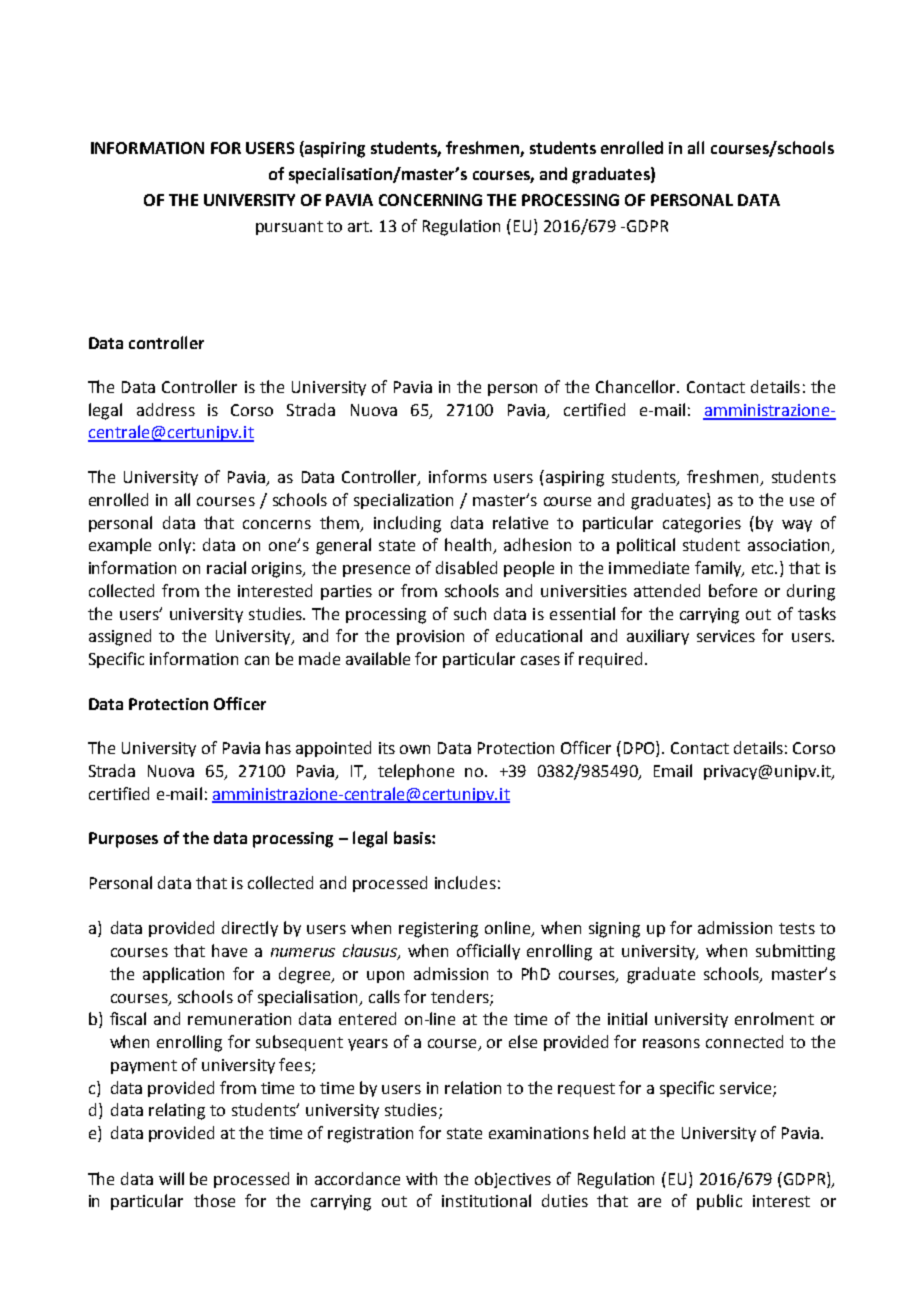 The height and width of the screenshot is (1308, 924). Describe the element at coordinates (289, 228) in the screenshot. I see `pursuant` at that location.
